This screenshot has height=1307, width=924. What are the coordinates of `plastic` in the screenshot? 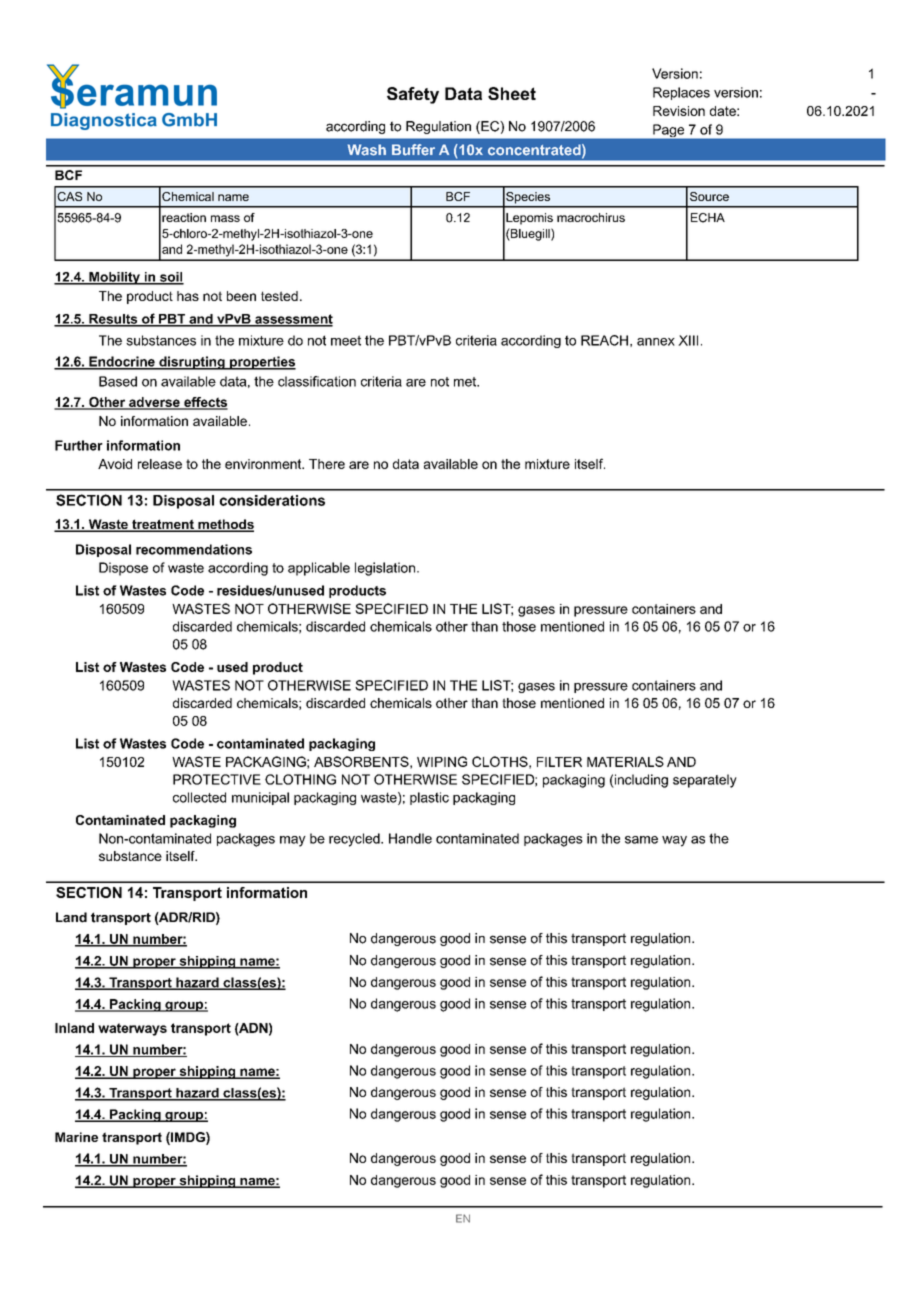 It's located at (429, 798).
